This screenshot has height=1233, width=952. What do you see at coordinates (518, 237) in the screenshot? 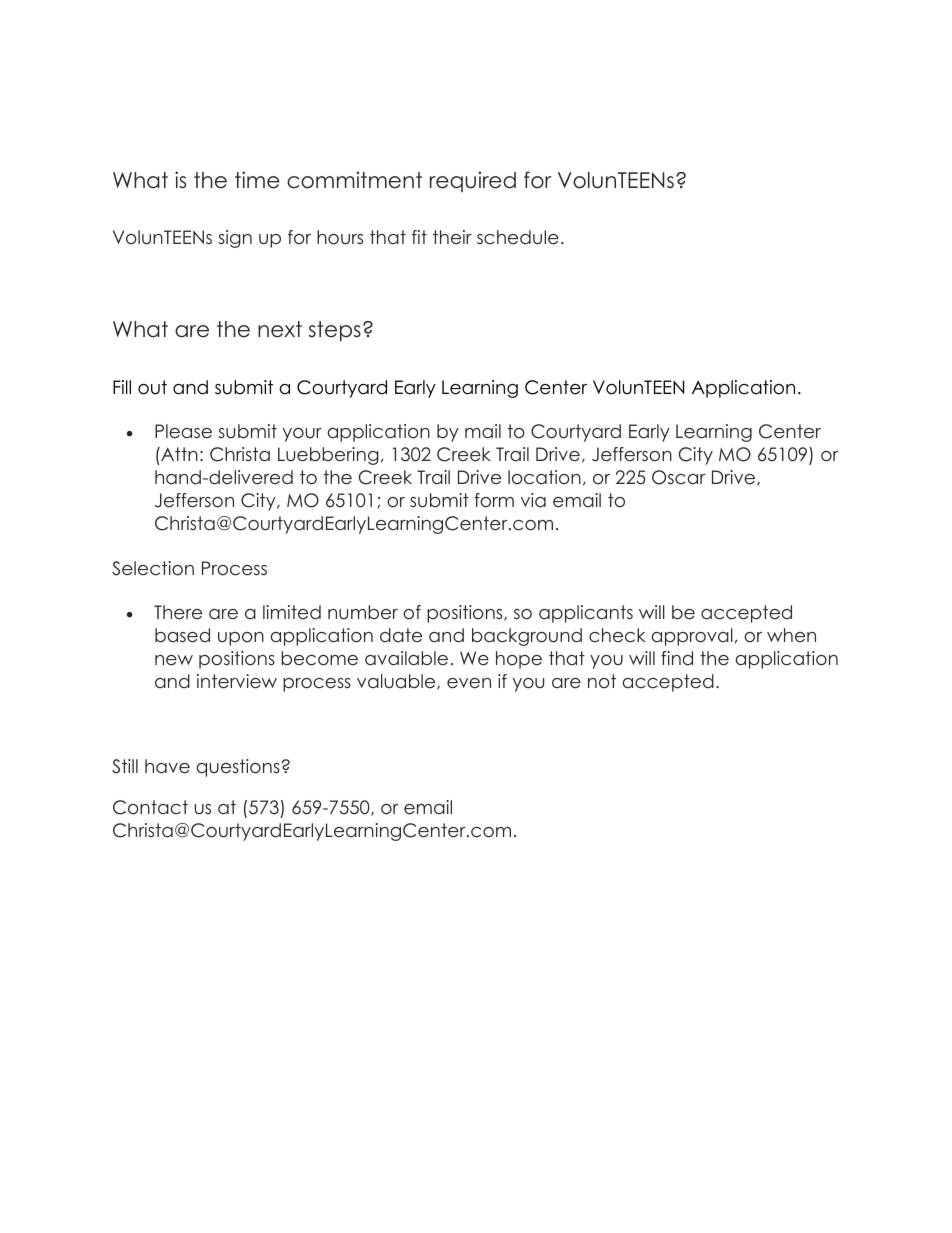
I see `schedule` at bounding box center [518, 237].
